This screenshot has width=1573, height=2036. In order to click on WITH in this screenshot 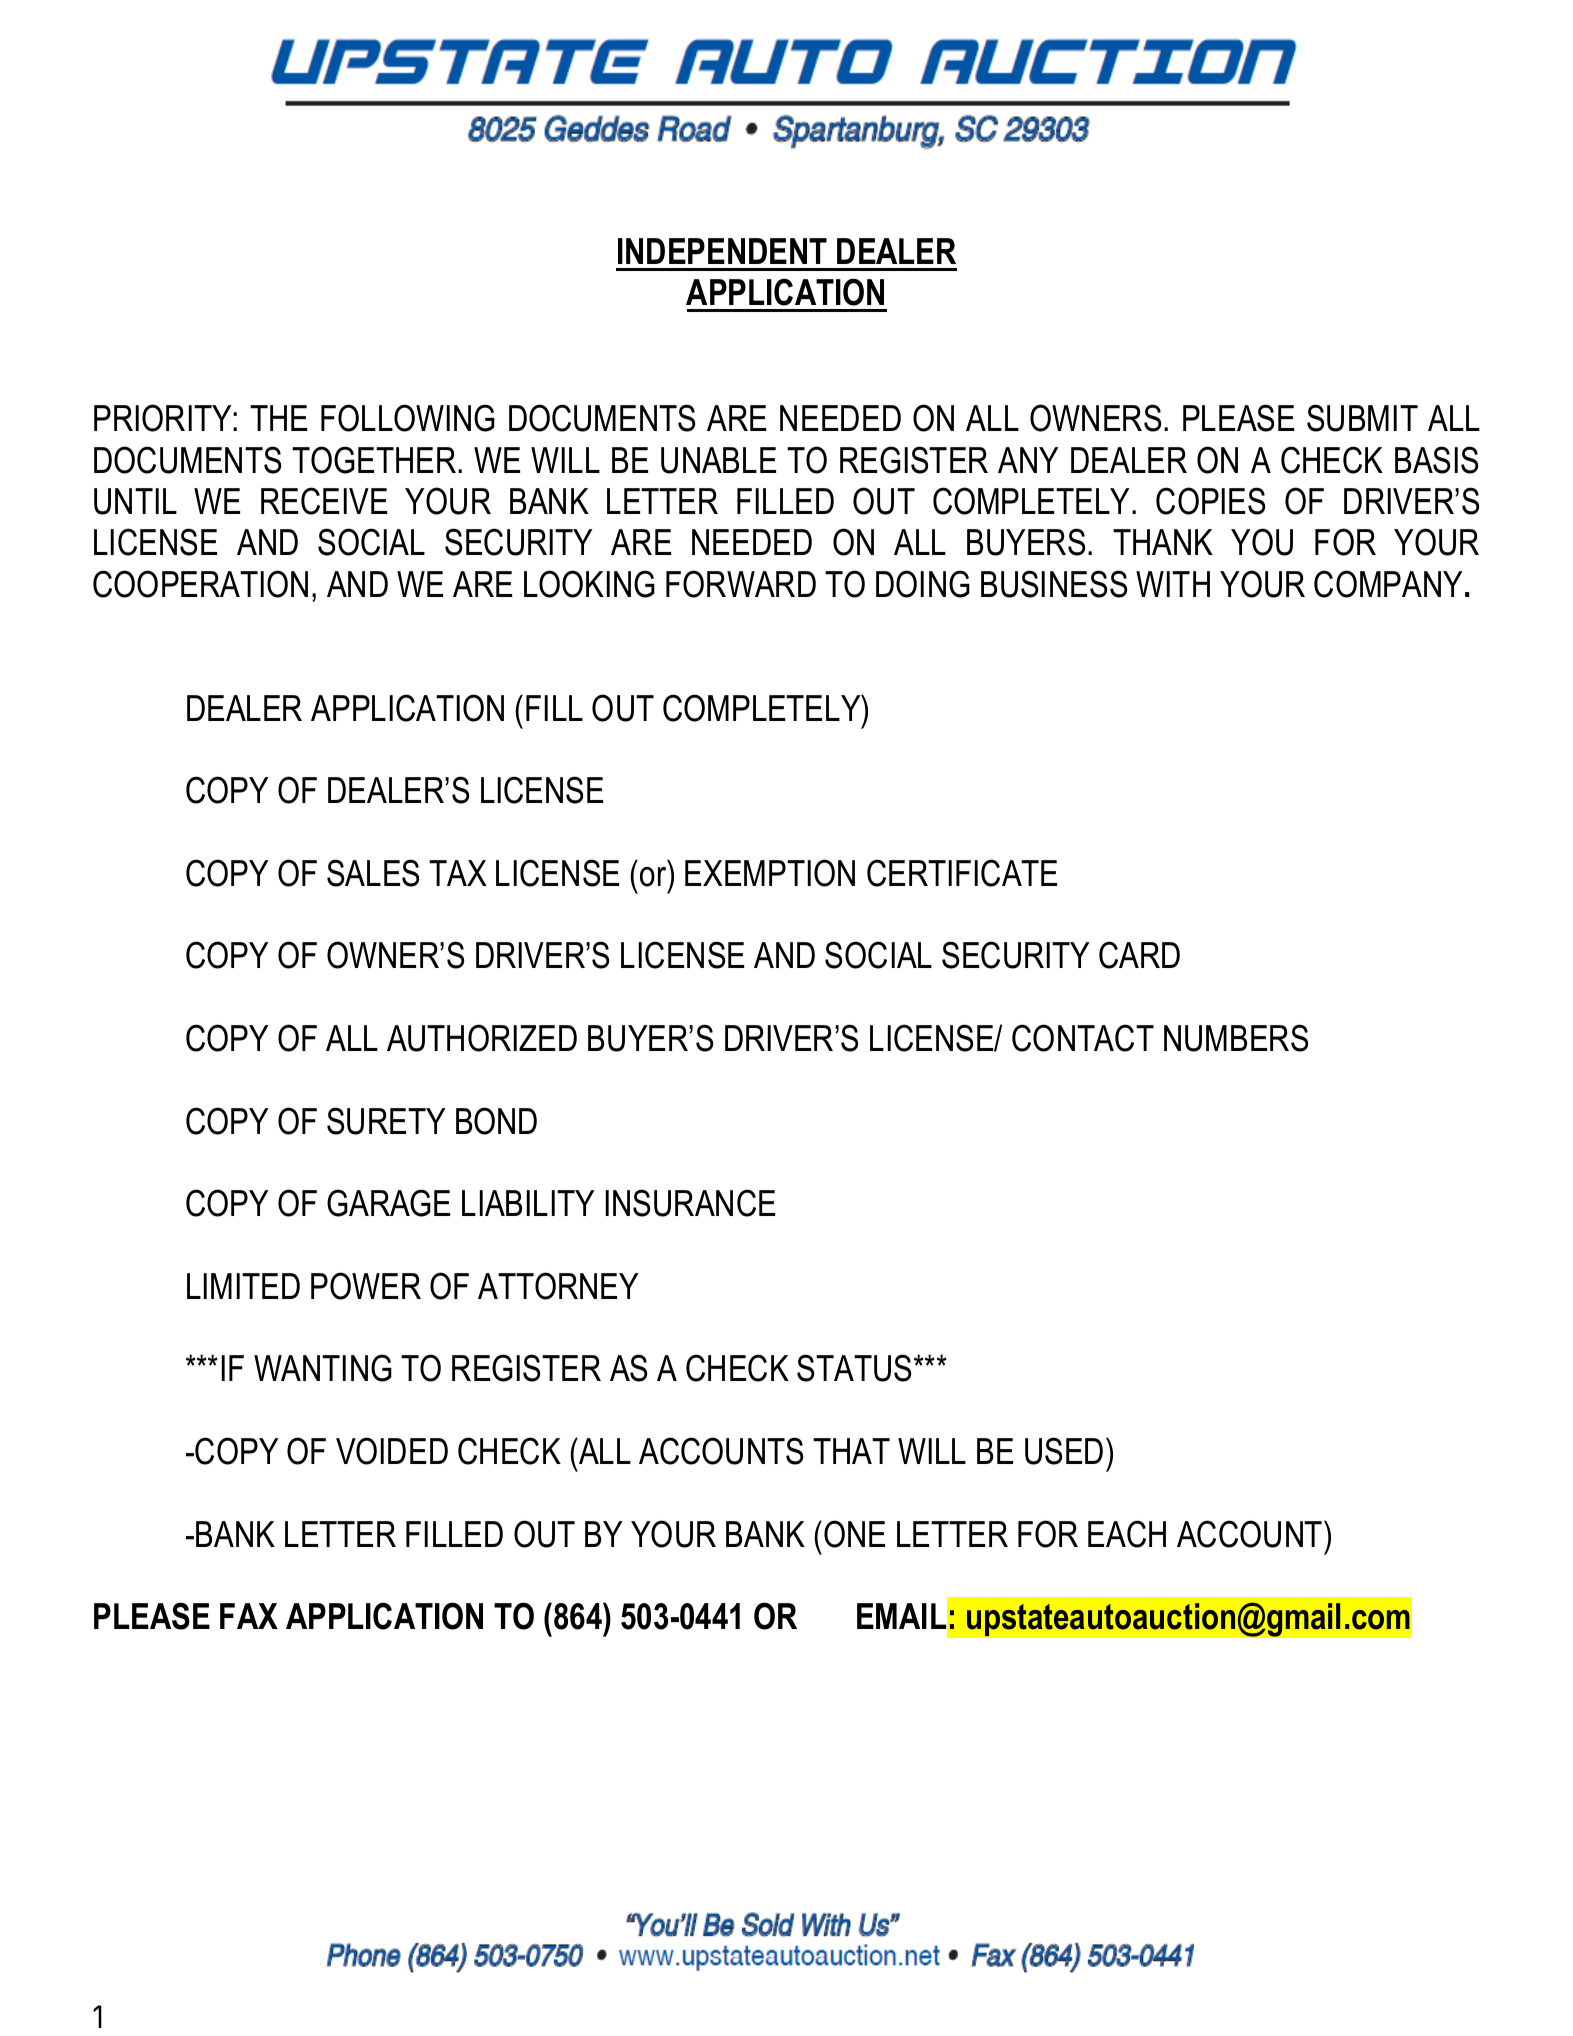, I will do `click(1173, 584)`.
